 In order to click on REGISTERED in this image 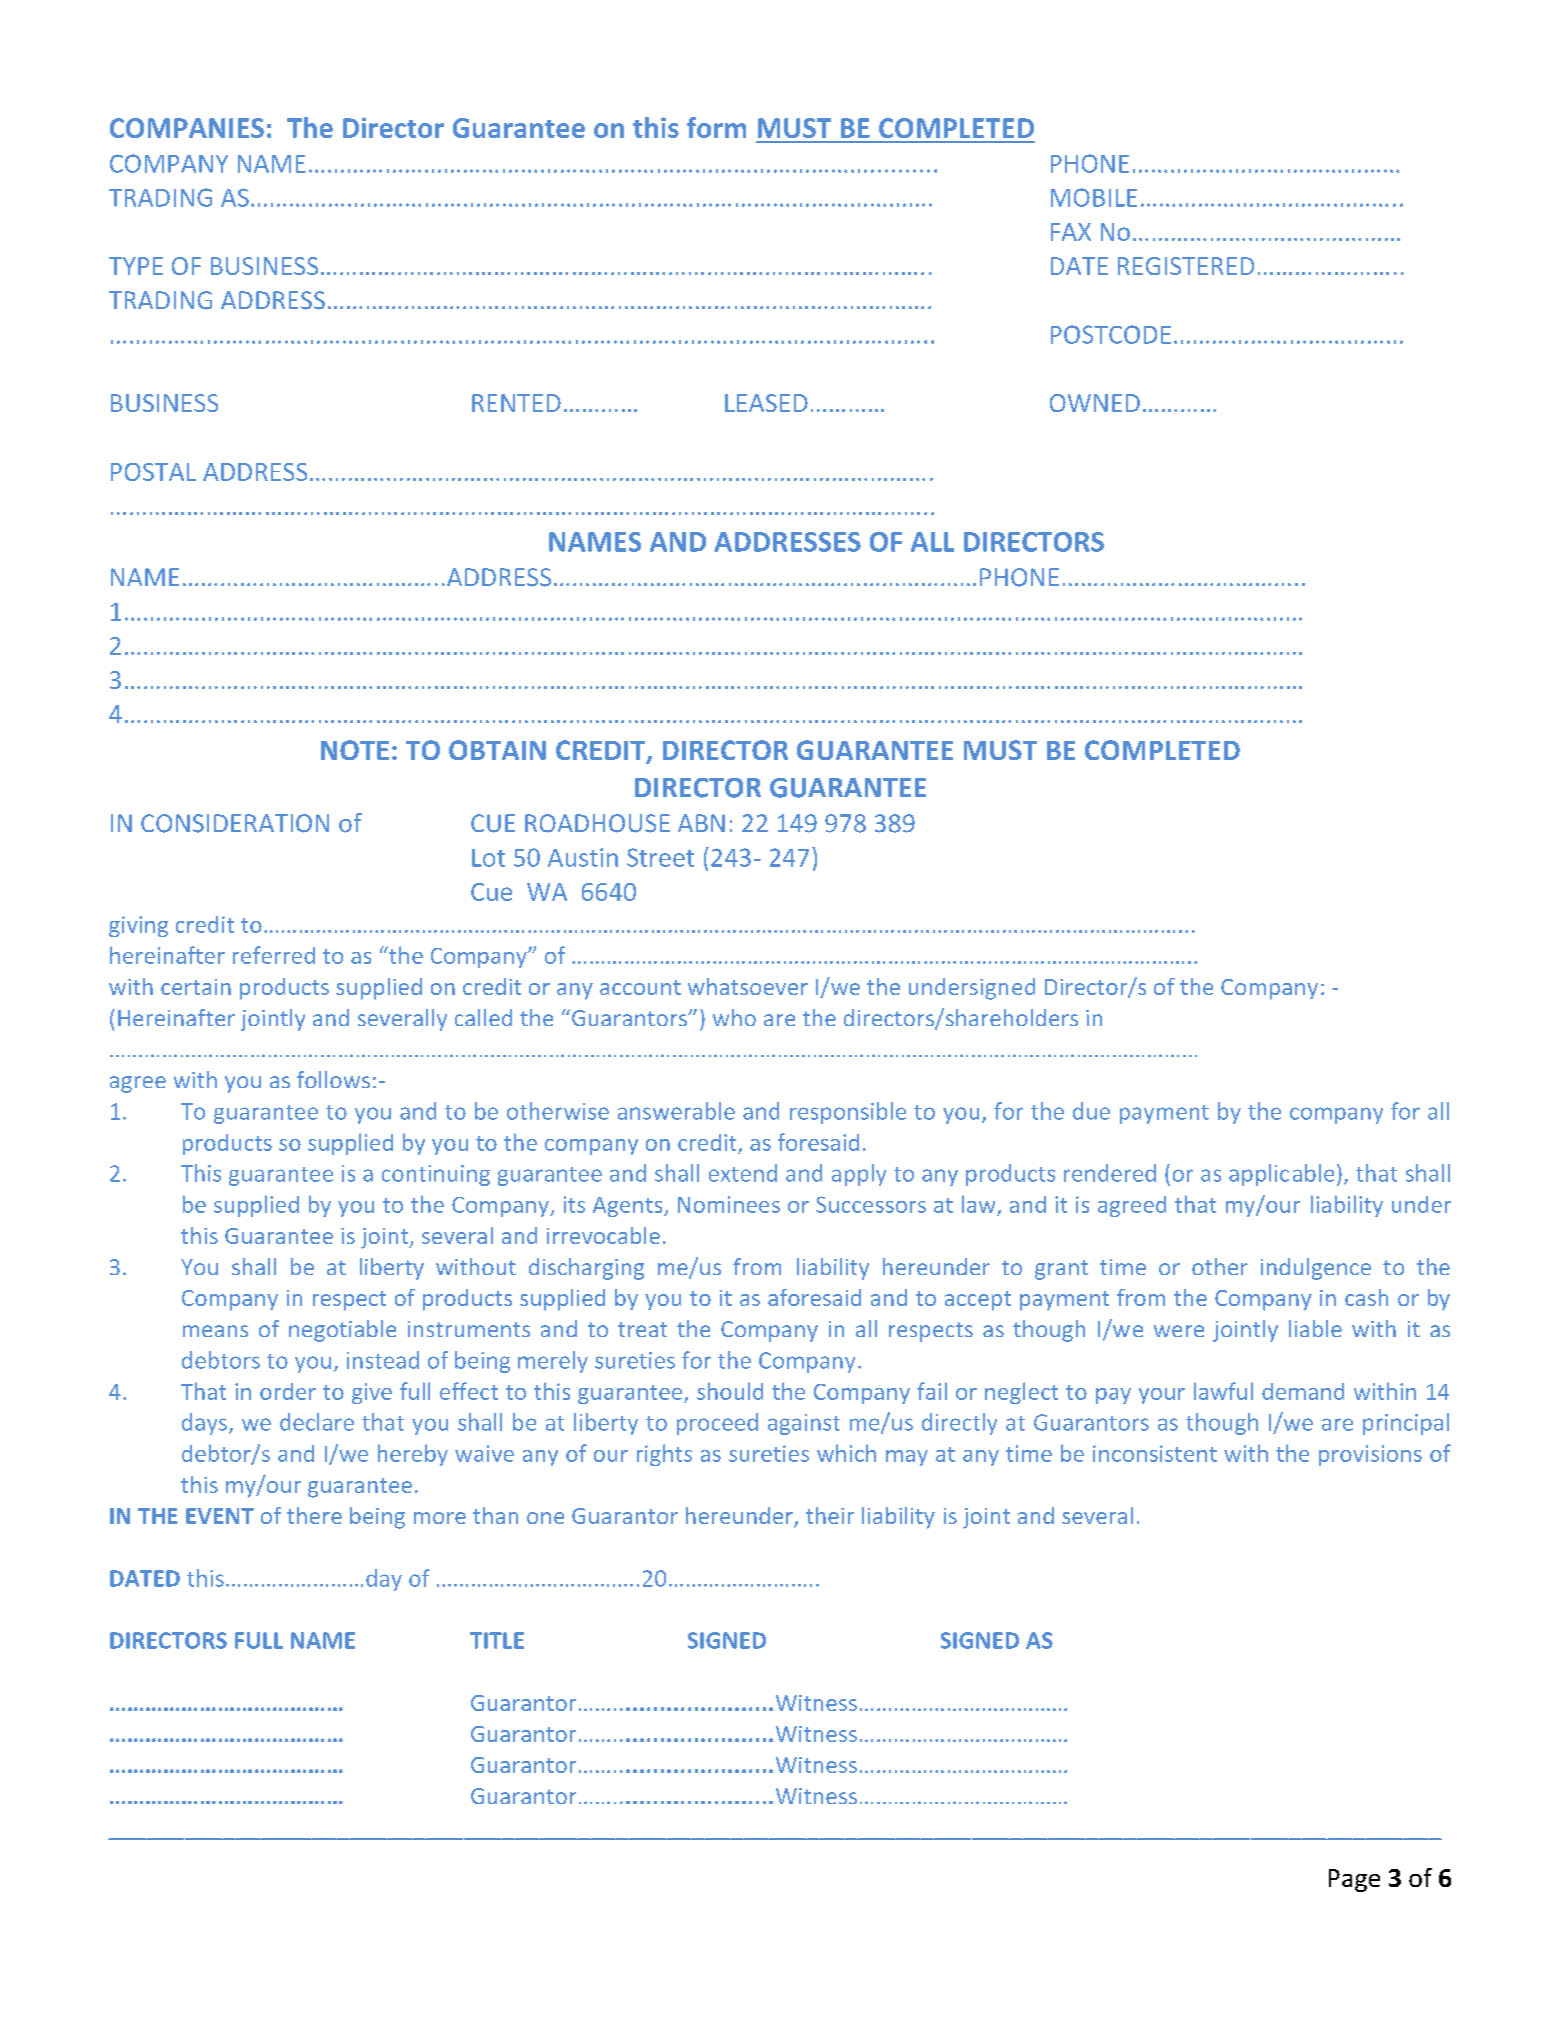, I will do `click(1186, 266)`.
